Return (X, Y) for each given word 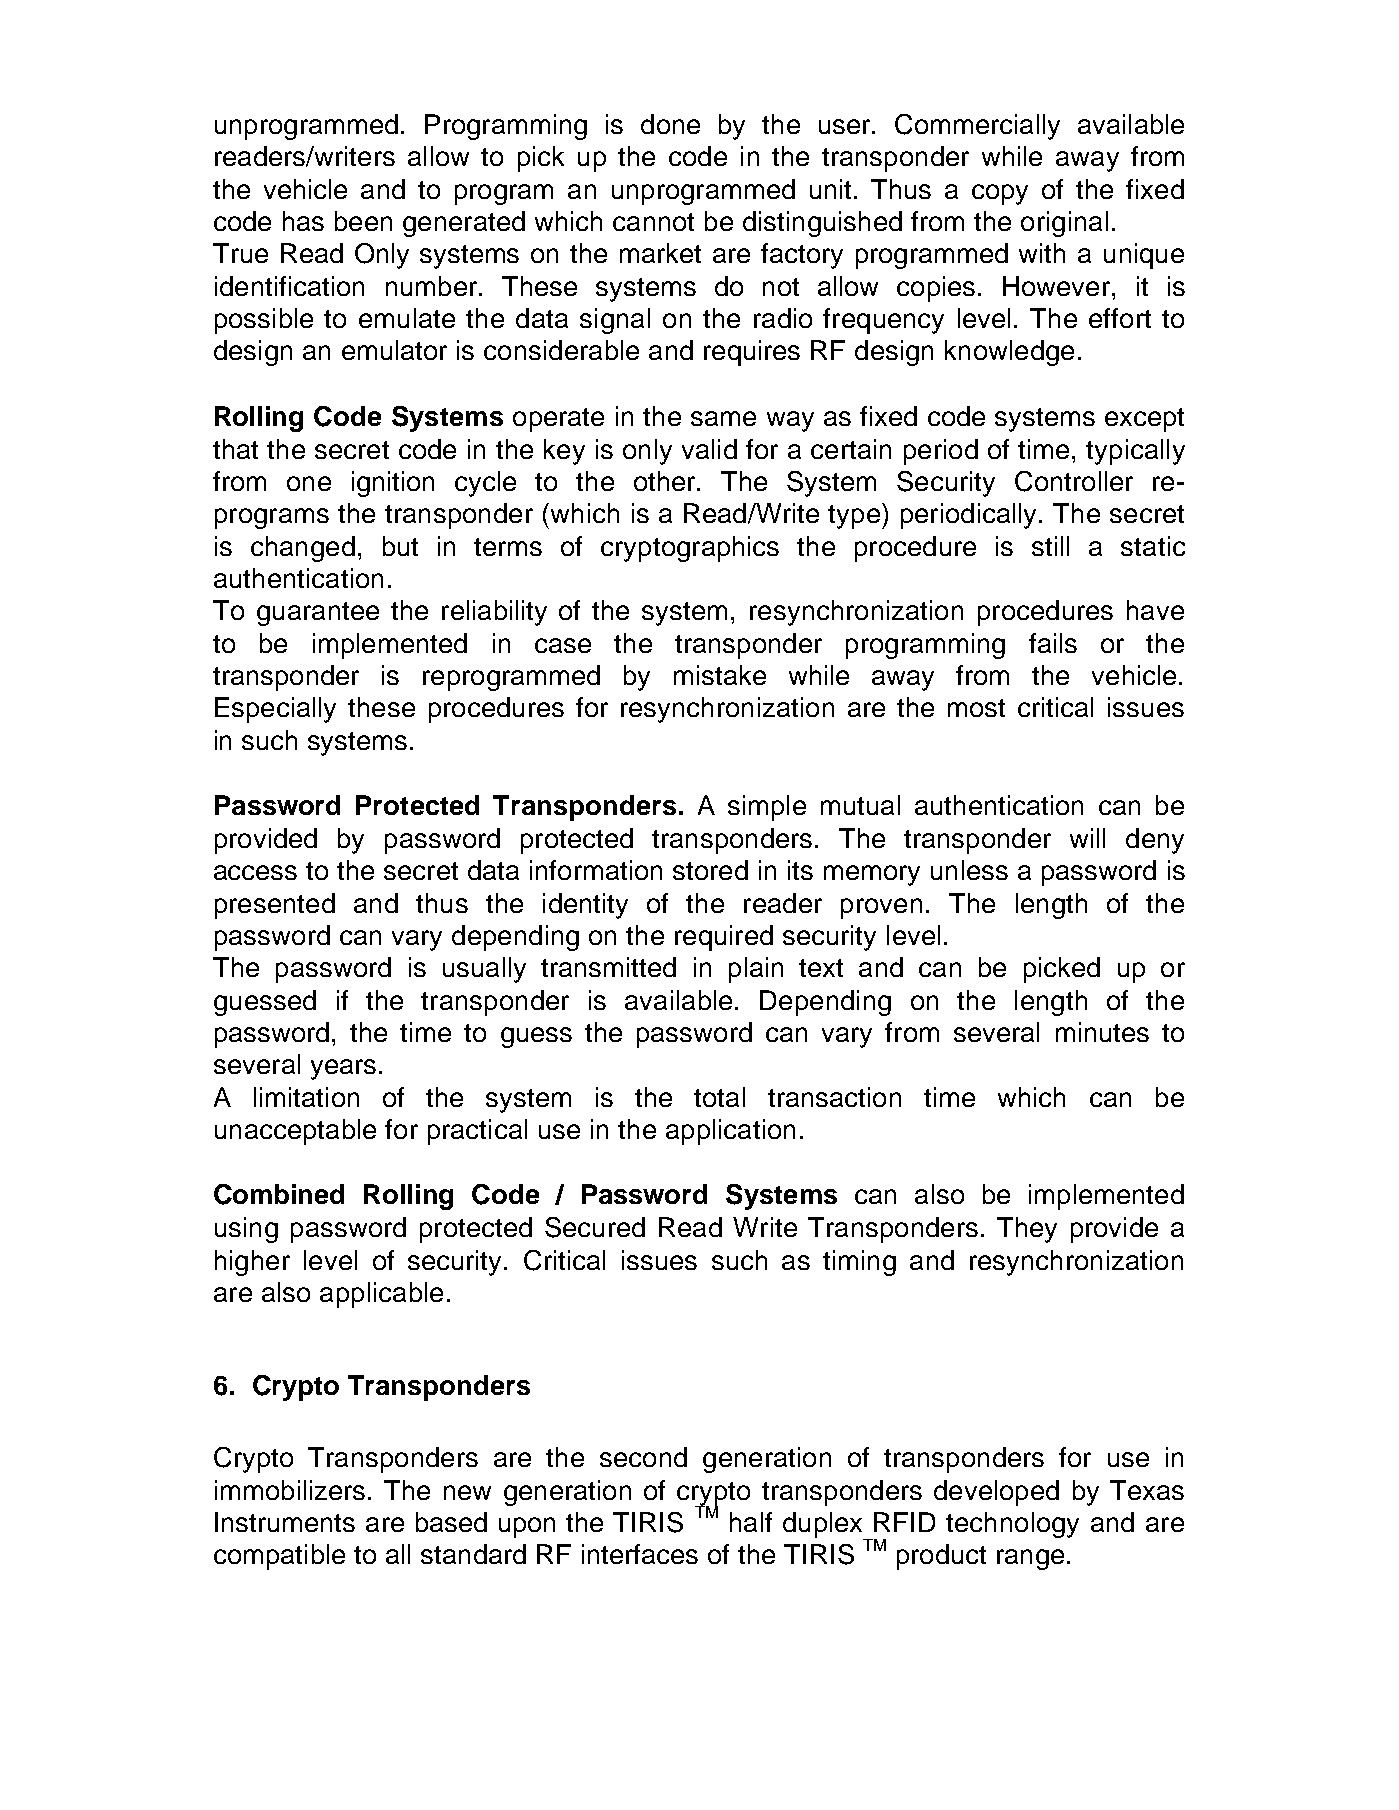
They (1027, 1230)
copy (1000, 194)
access (255, 872)
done (670, 124)
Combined (279, 1194)
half (751, 1522)
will (1087, 838)
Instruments (285, 1522)
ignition (393, 484)
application (730, 1132)
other (666, 481)
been (363, 221)
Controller (1074, 481)
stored (710, 870)
